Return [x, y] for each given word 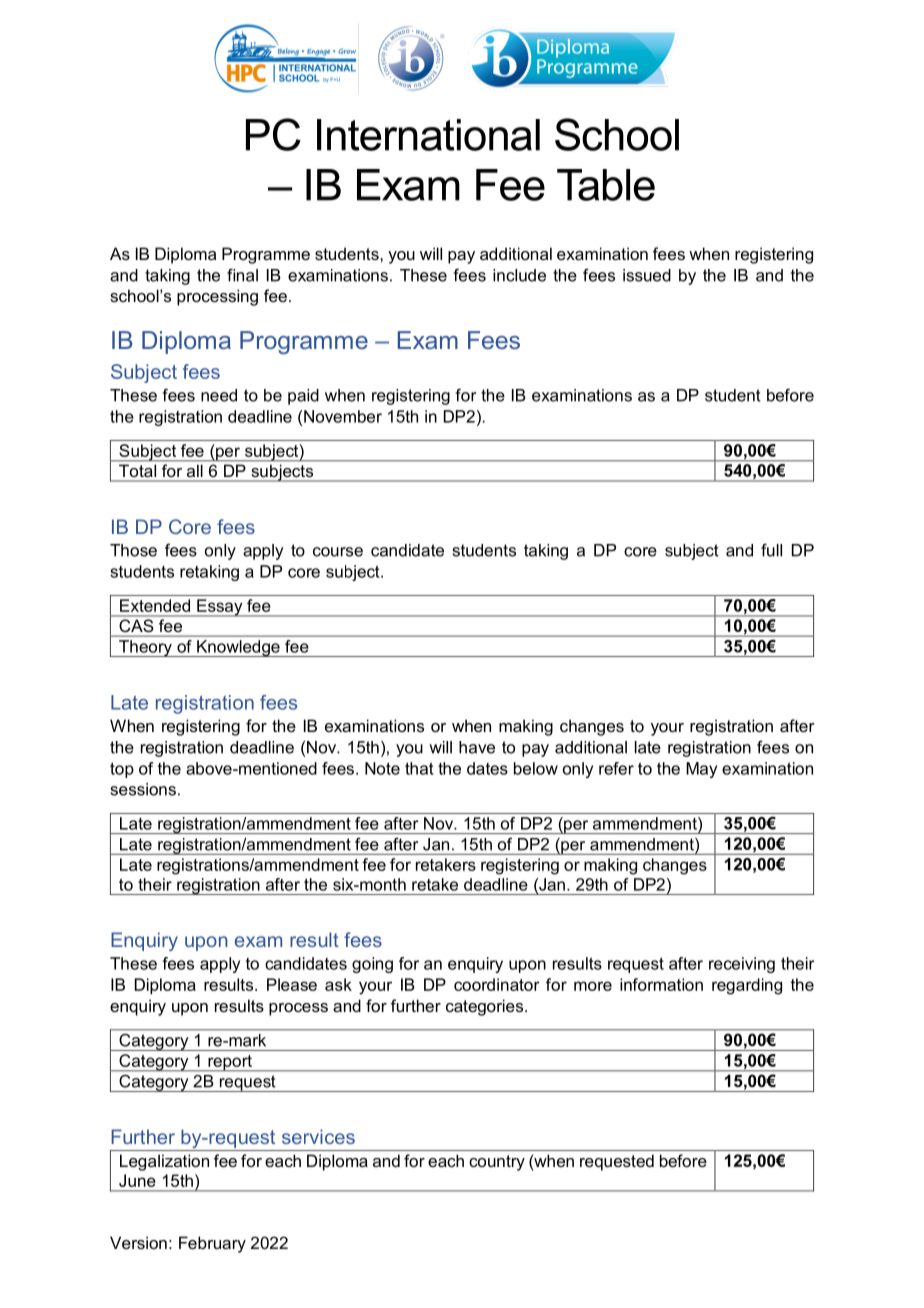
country [497, 1163]
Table [606, 185]
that [419, 768]
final [242, 275]
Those [133, 550]
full [771, 550]
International [428, 135]
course [338, 552]
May [701, 770]
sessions [143, 789]
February [212, 1244]
